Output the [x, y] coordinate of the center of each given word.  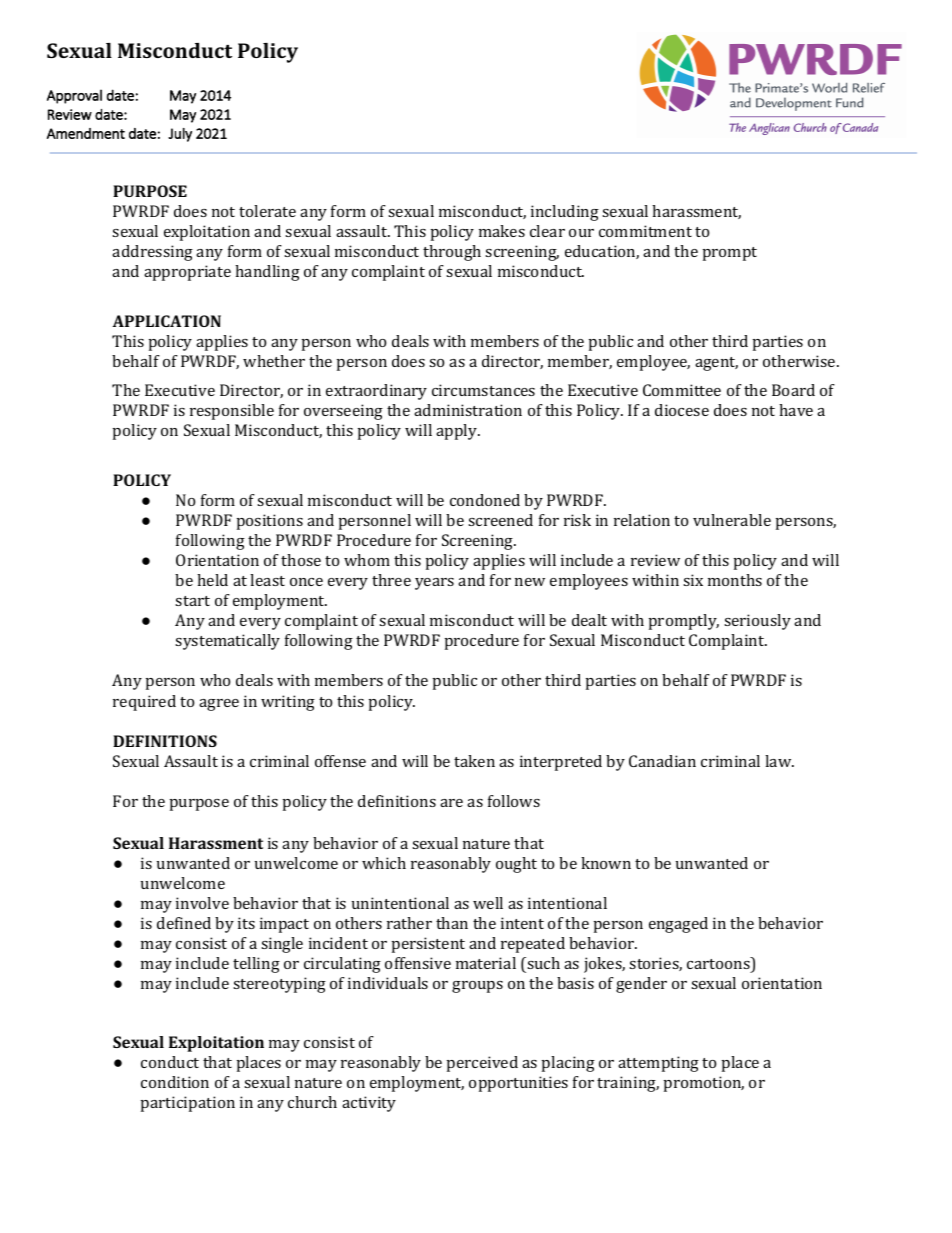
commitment [645, 231]
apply [458, 432]
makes [502, 231]
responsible [232, 412]
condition [175, 1082]
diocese [682, 410]
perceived [482, 1064]
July [180, 135]
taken [474, 761]
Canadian [662, 761]
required [144, 703]
